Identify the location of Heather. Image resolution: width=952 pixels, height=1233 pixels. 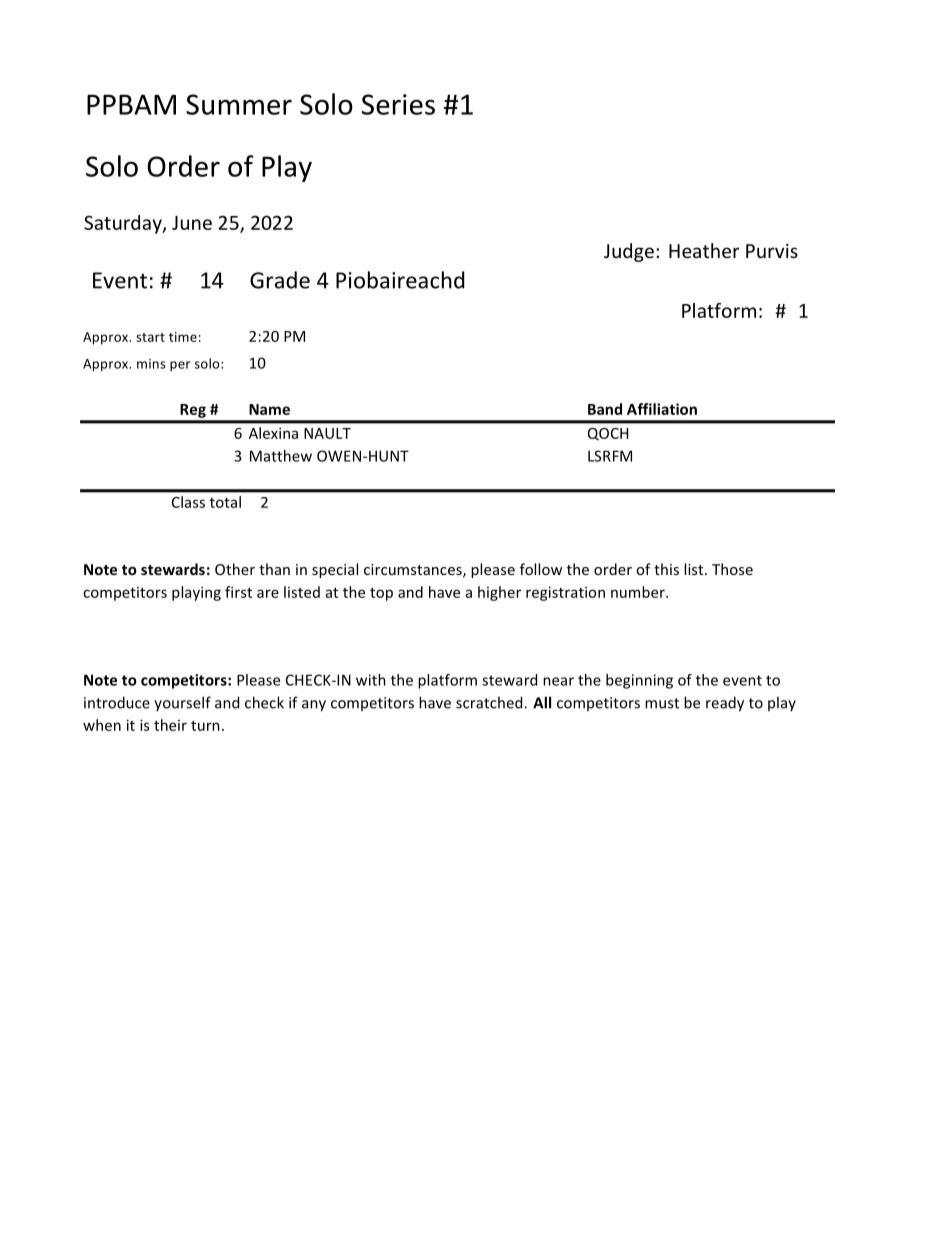
(704, 250).
